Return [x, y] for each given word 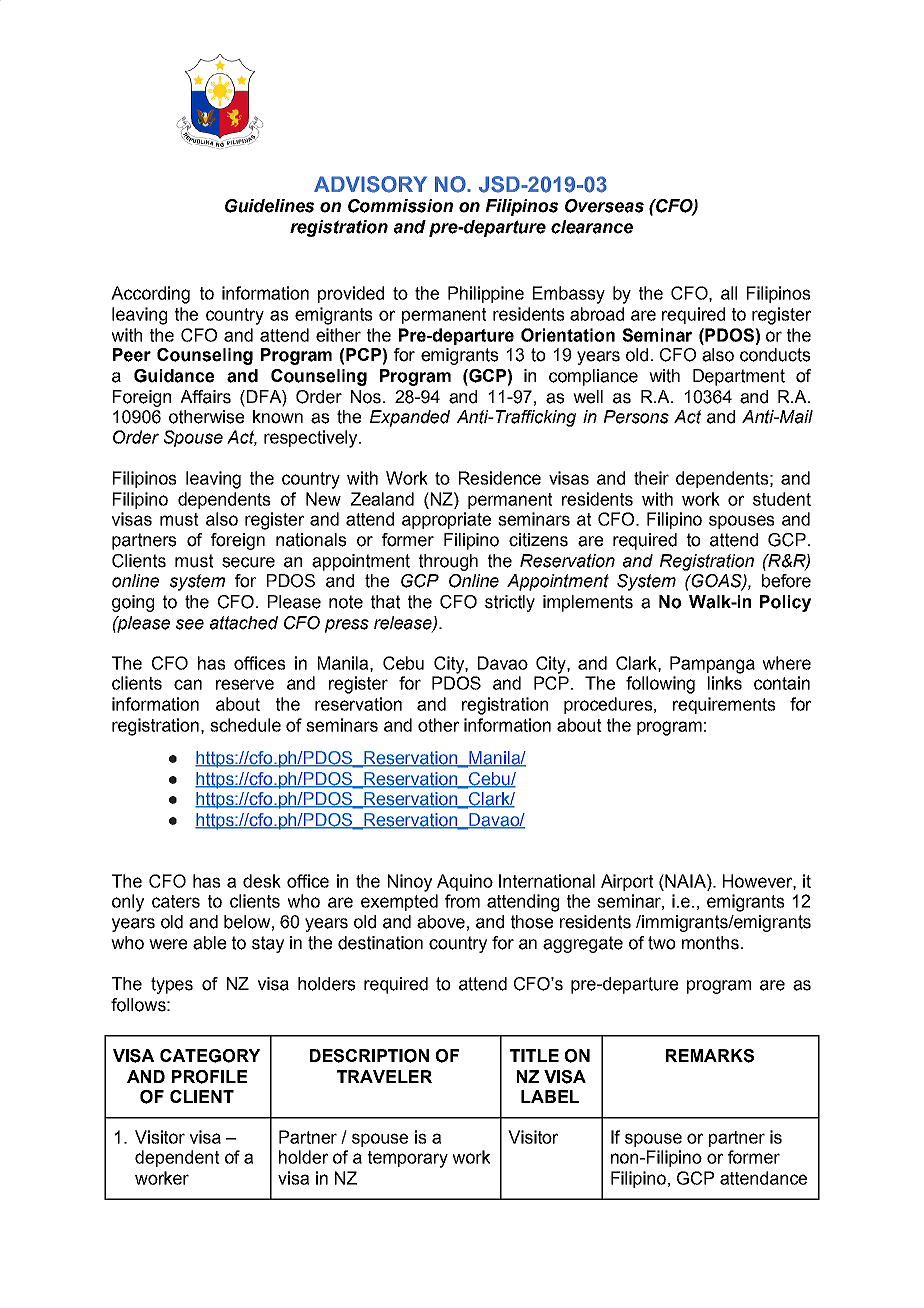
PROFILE [209, 1077]
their [651, 478]
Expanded [410, 418]
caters [176, 901]
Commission [400, 206]
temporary [408, 1159]
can [188, 684]
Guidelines [270, 206]
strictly [510, 603]
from [462, 901]
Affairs [205, 397]
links [725, 683]
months [710, 943]
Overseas [604, 206]
